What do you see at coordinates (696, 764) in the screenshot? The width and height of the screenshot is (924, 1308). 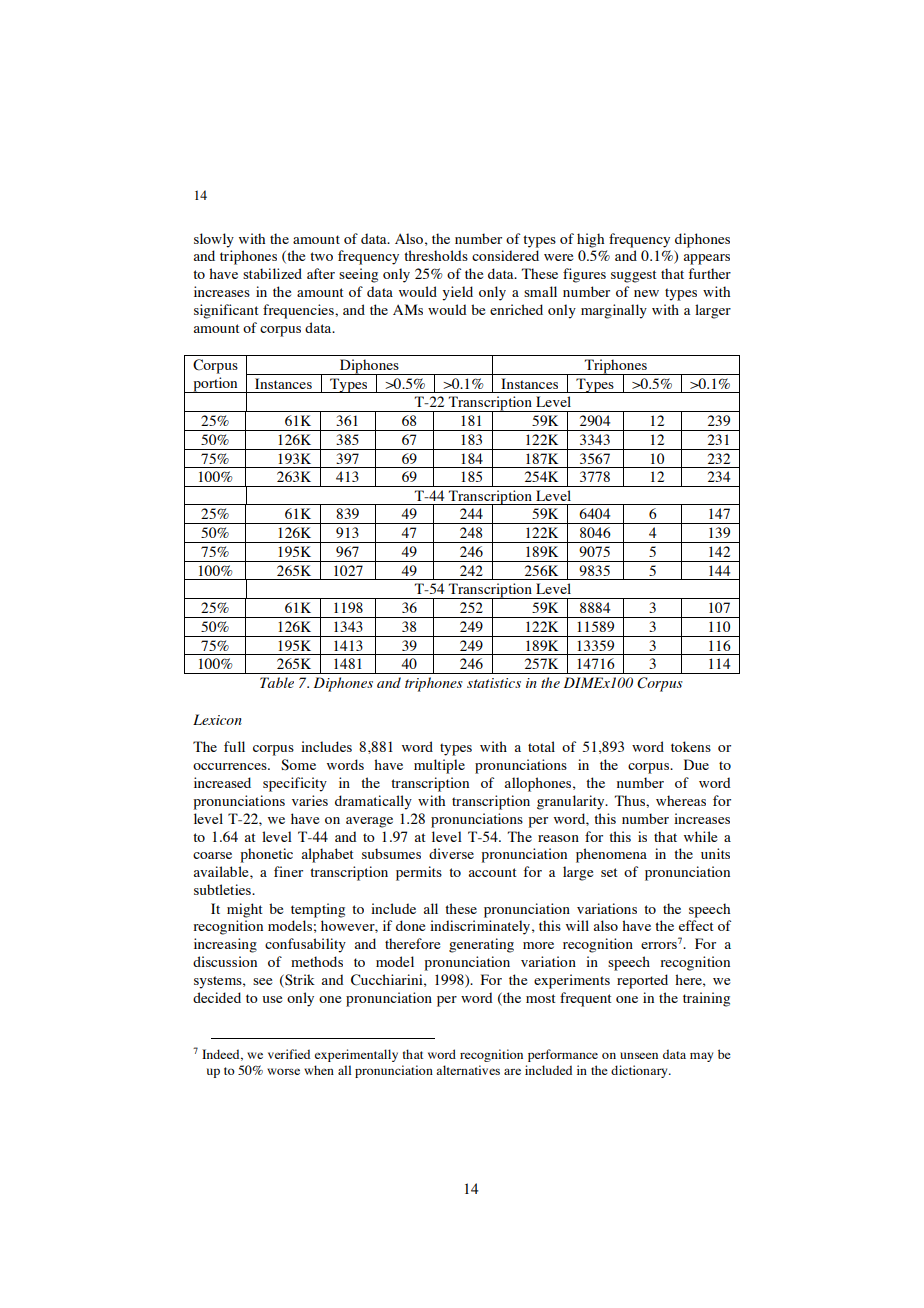 I see `Due` at bounding box center [696, 764].
